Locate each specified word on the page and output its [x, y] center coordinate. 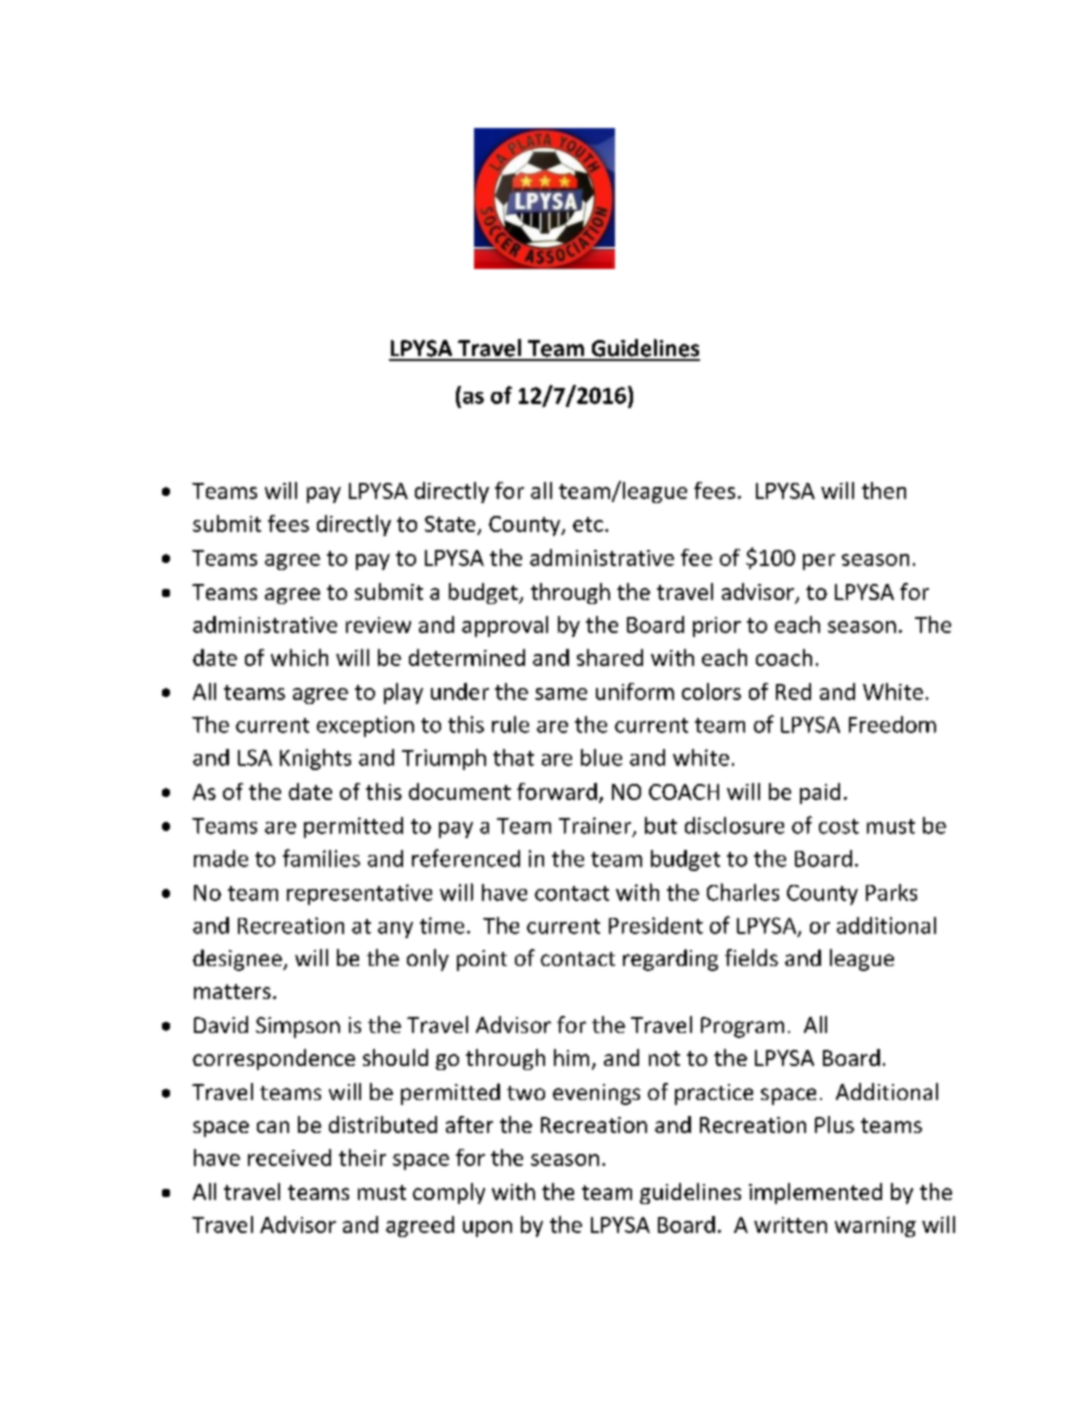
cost [839, 826]
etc [588, 524]
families [321, 858]
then [884, 490]
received [289, 1157]
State [450, 524]
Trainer [596, 826]
